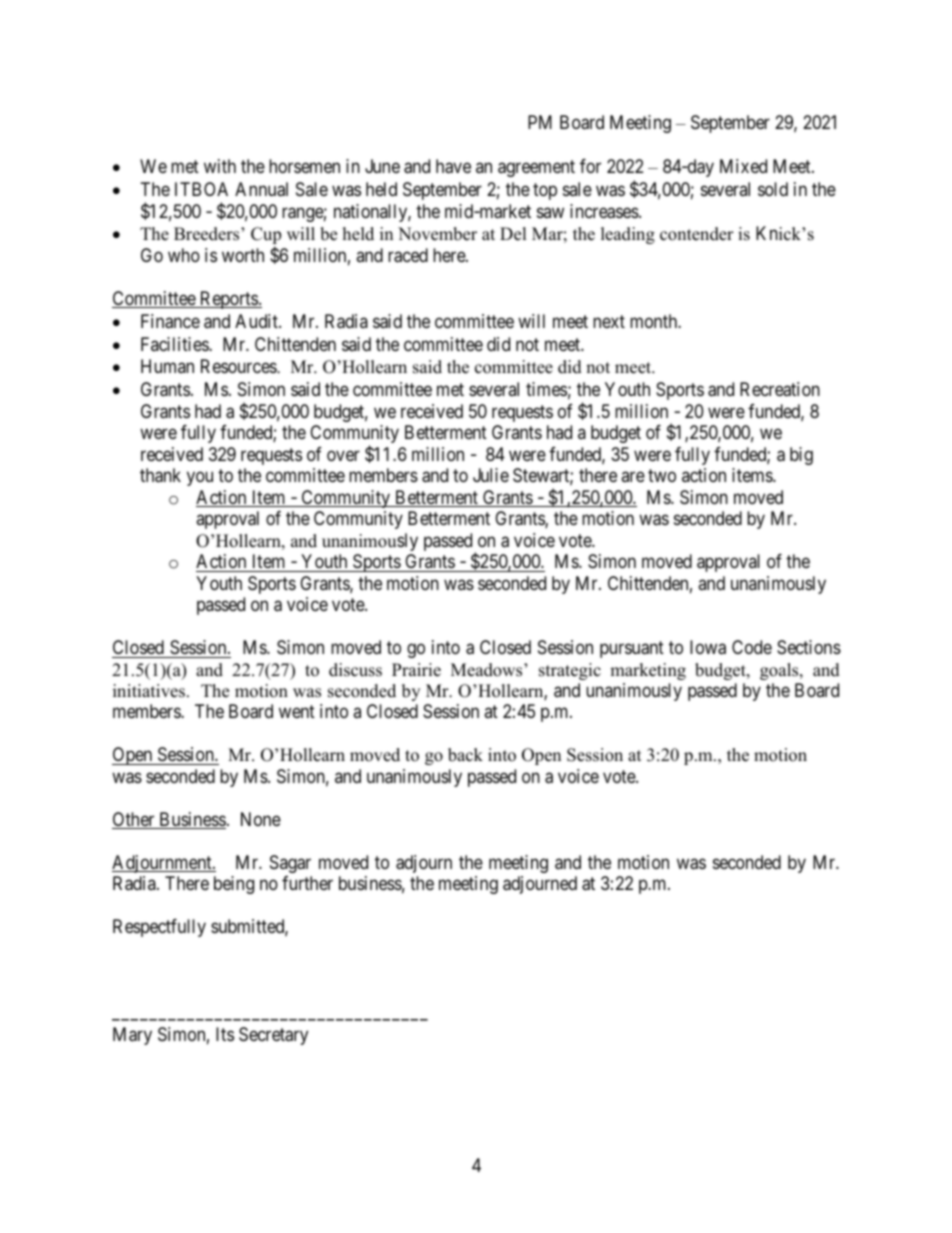 Image resolution: width=952 pixels, height=1233 pixels. I want to click on have, so click(453, 166).
